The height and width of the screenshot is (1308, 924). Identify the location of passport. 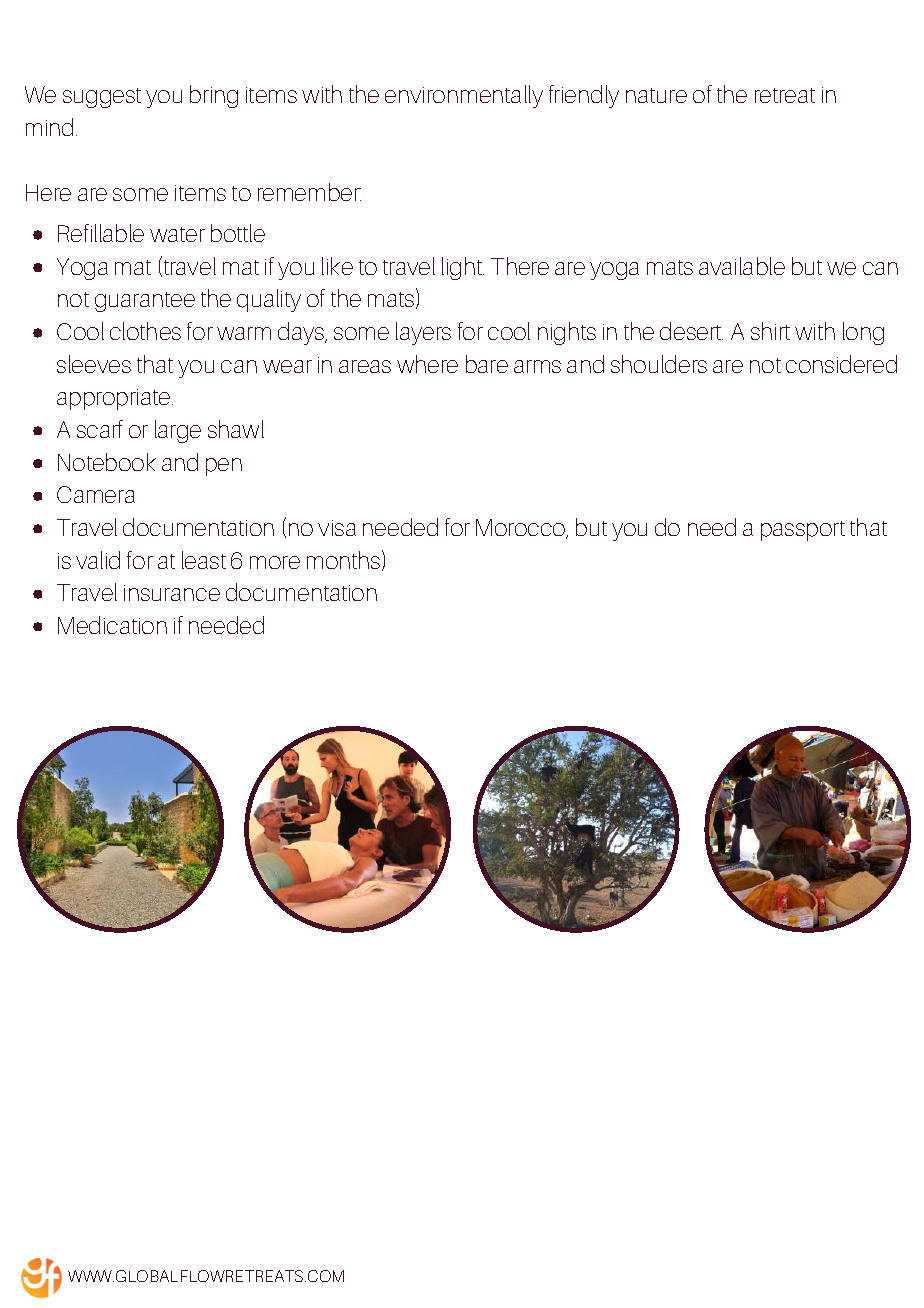
(803, 531).
